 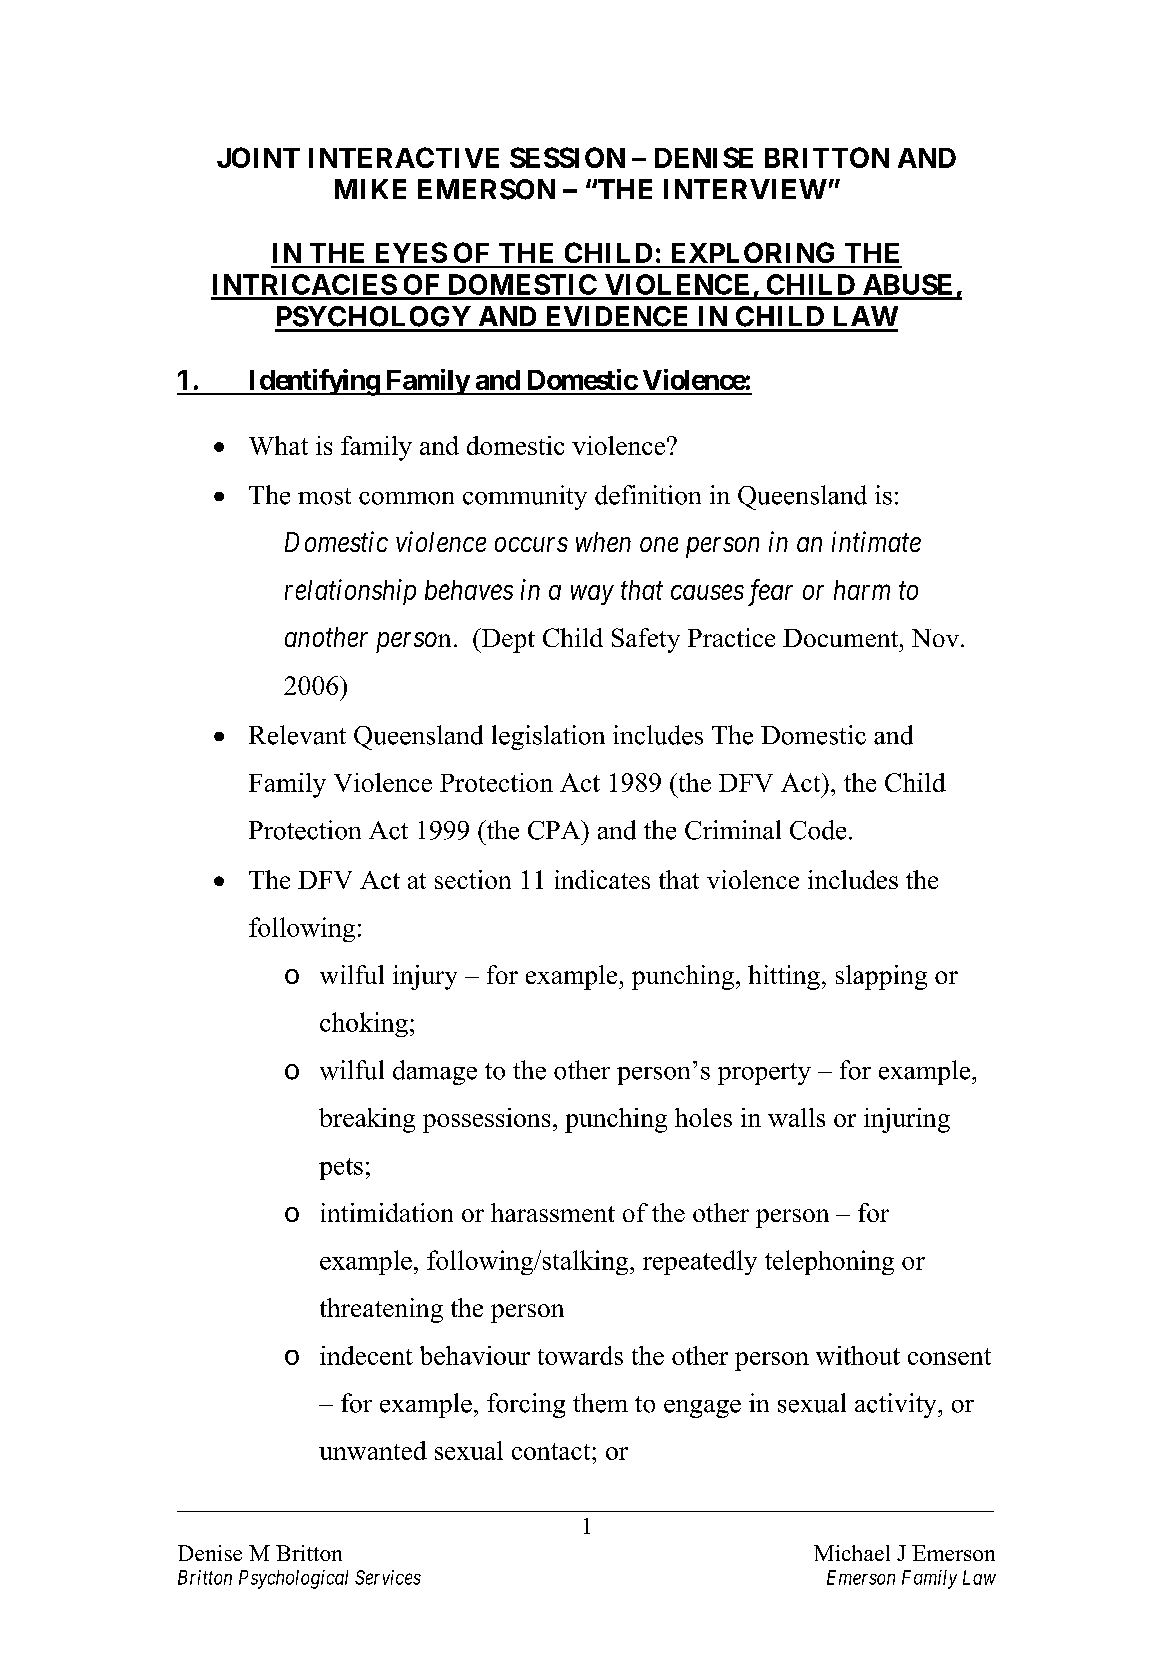 I want to click on INTERVIEW, so click(x=745, y=189).
